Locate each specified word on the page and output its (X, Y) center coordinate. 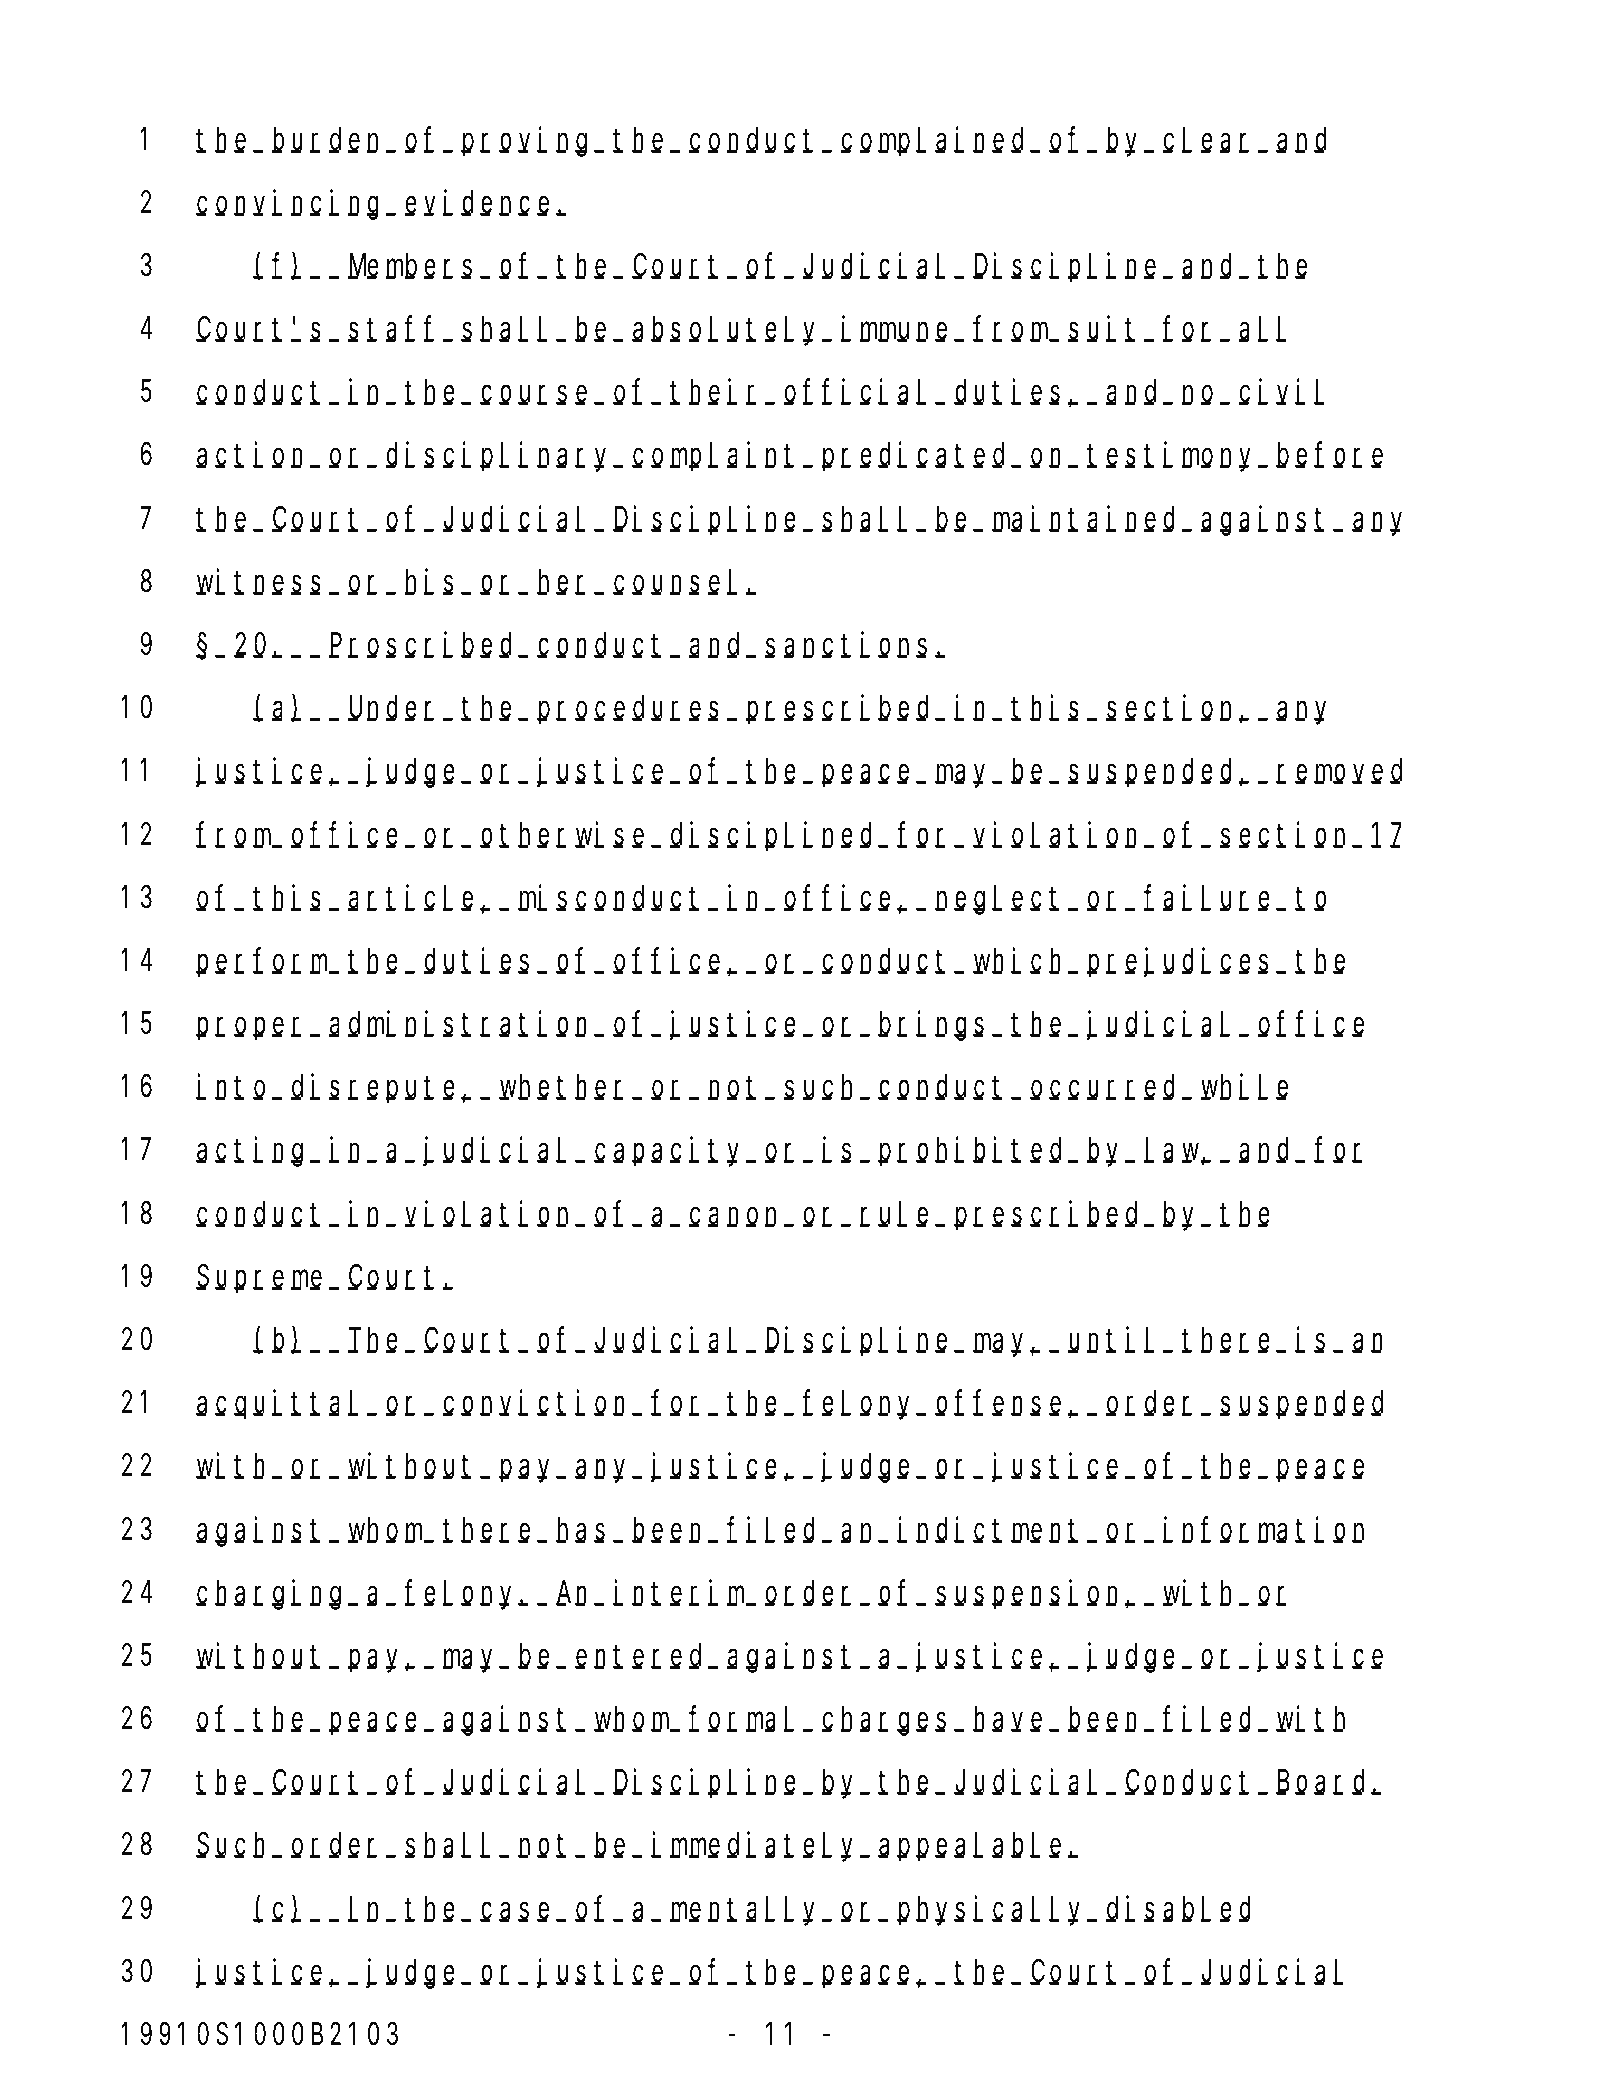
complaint (717, 457)
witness (258, 582)
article (414, 898)
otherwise (566, 835)
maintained (1088, 519)
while (1244, 1087)
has (580, 1530)
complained (936, 142)
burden (330, 140)
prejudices (1182, 963)
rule (897, 1214)
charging (272, 1595)
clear (1211, 140)
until (1111, 1340)
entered (642, 1656)
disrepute (376, 1089)
